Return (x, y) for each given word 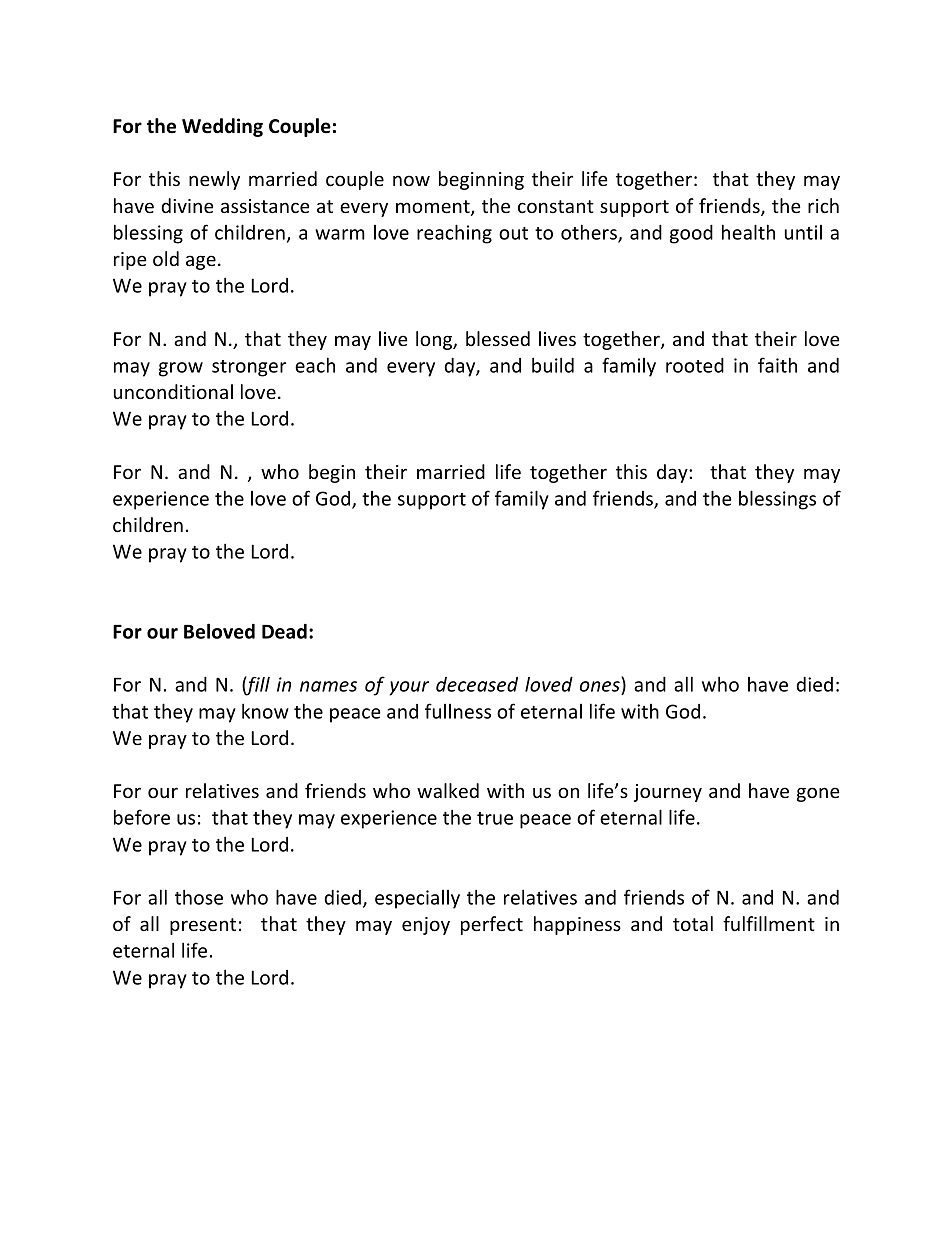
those (199, 897)
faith (777, 365)
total (693, 923)
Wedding (222, 127)
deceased (477, 684)
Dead (284, 631)
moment (434, 208)
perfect (492, 925)
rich (823, 205)
